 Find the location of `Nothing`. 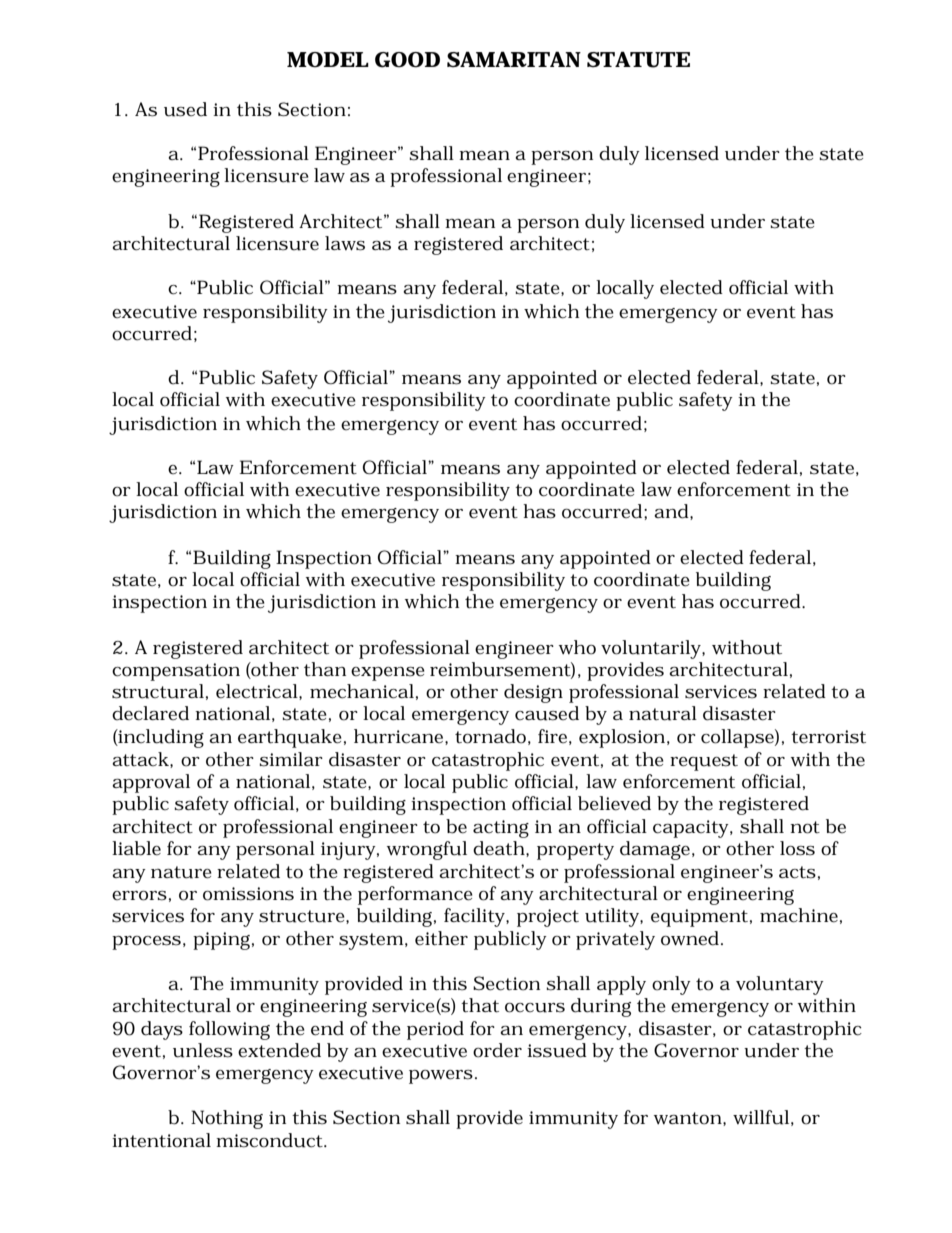

Nothing is located at coordinates (227, 1119).
